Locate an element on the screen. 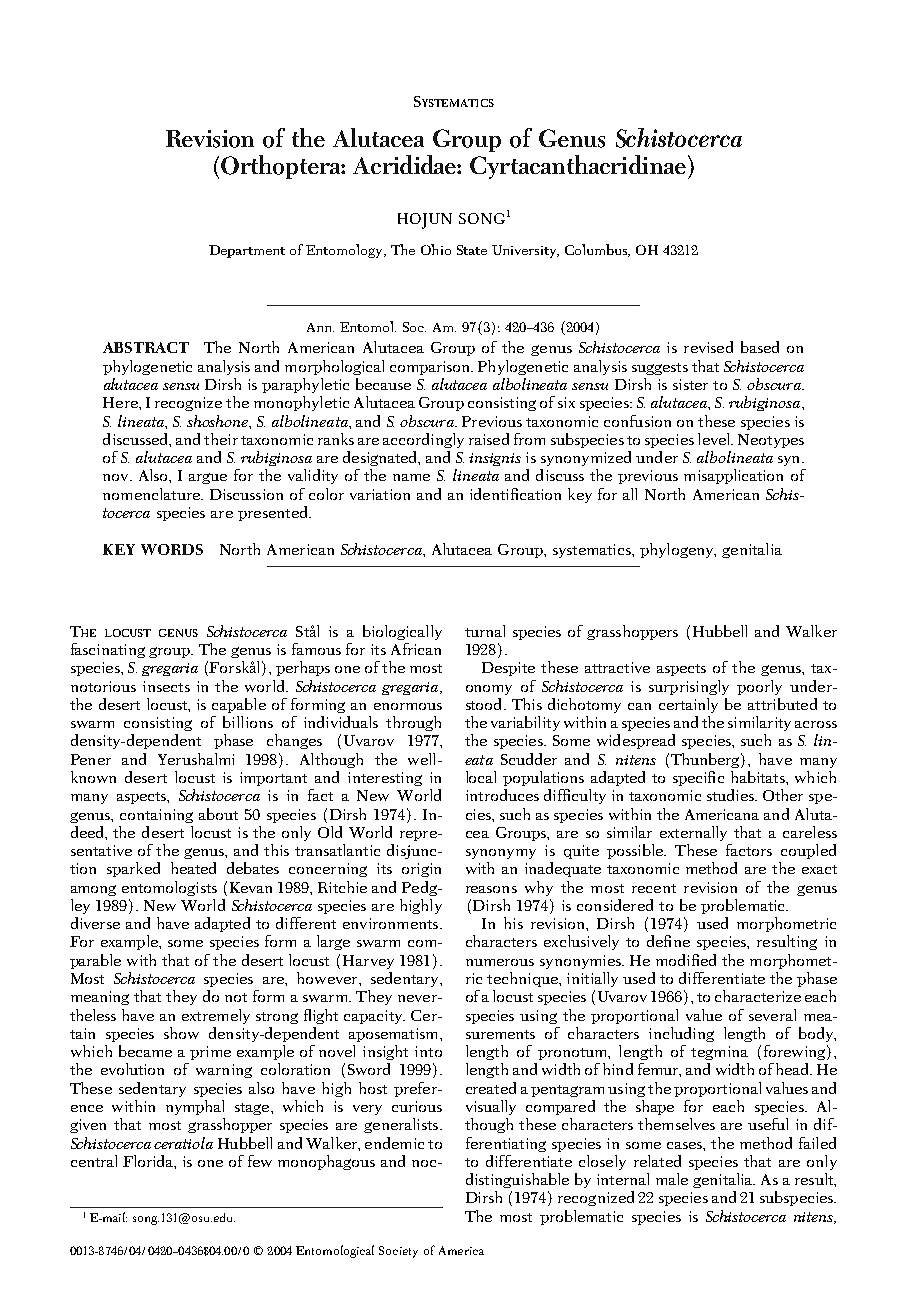 The image size is (905, 1316). Department is located at coordinates (247, 251).
